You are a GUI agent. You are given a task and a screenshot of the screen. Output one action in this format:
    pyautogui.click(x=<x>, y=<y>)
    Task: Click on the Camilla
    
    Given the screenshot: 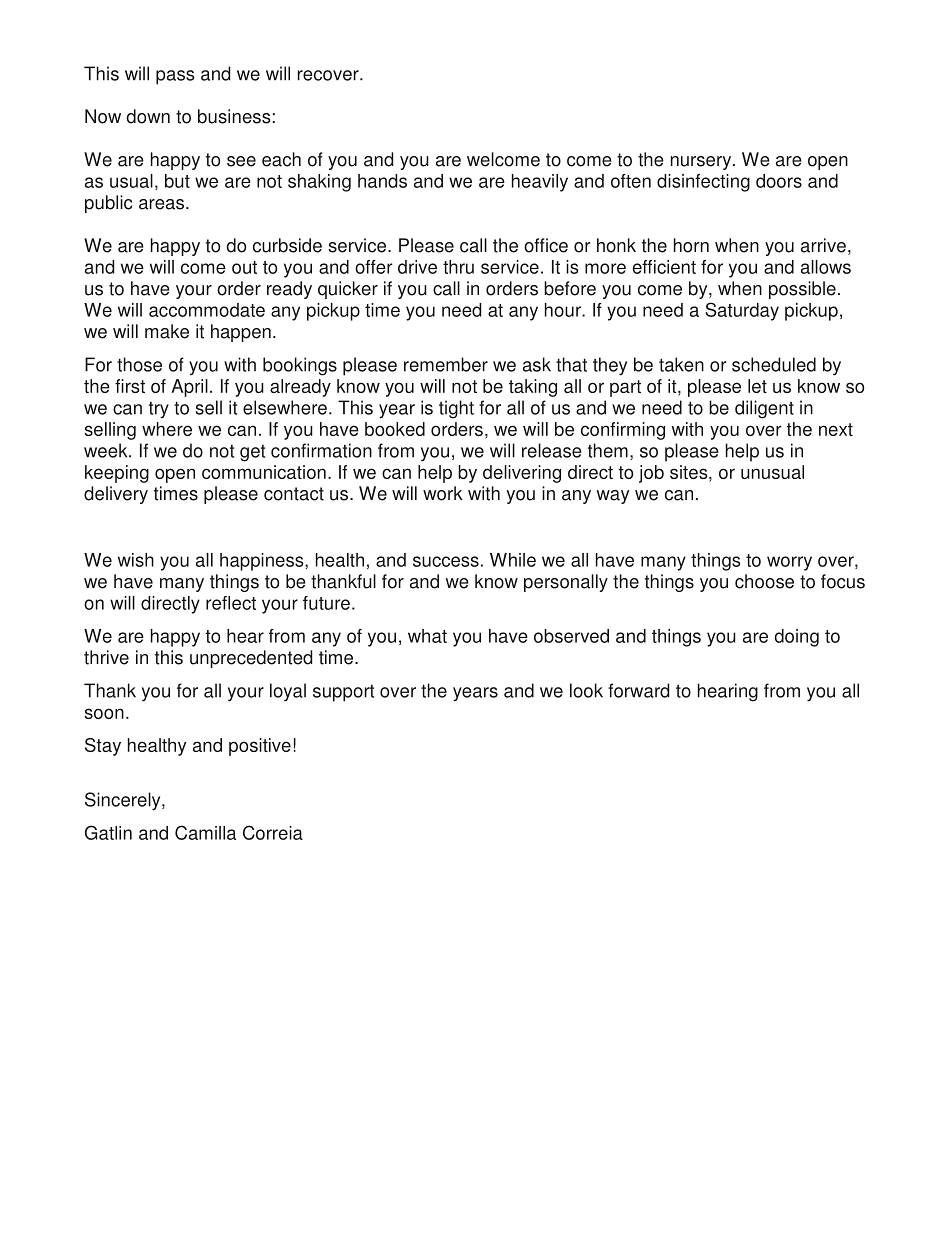 What is the action you would take?
    pyautogui.click(x=205, y=832)
